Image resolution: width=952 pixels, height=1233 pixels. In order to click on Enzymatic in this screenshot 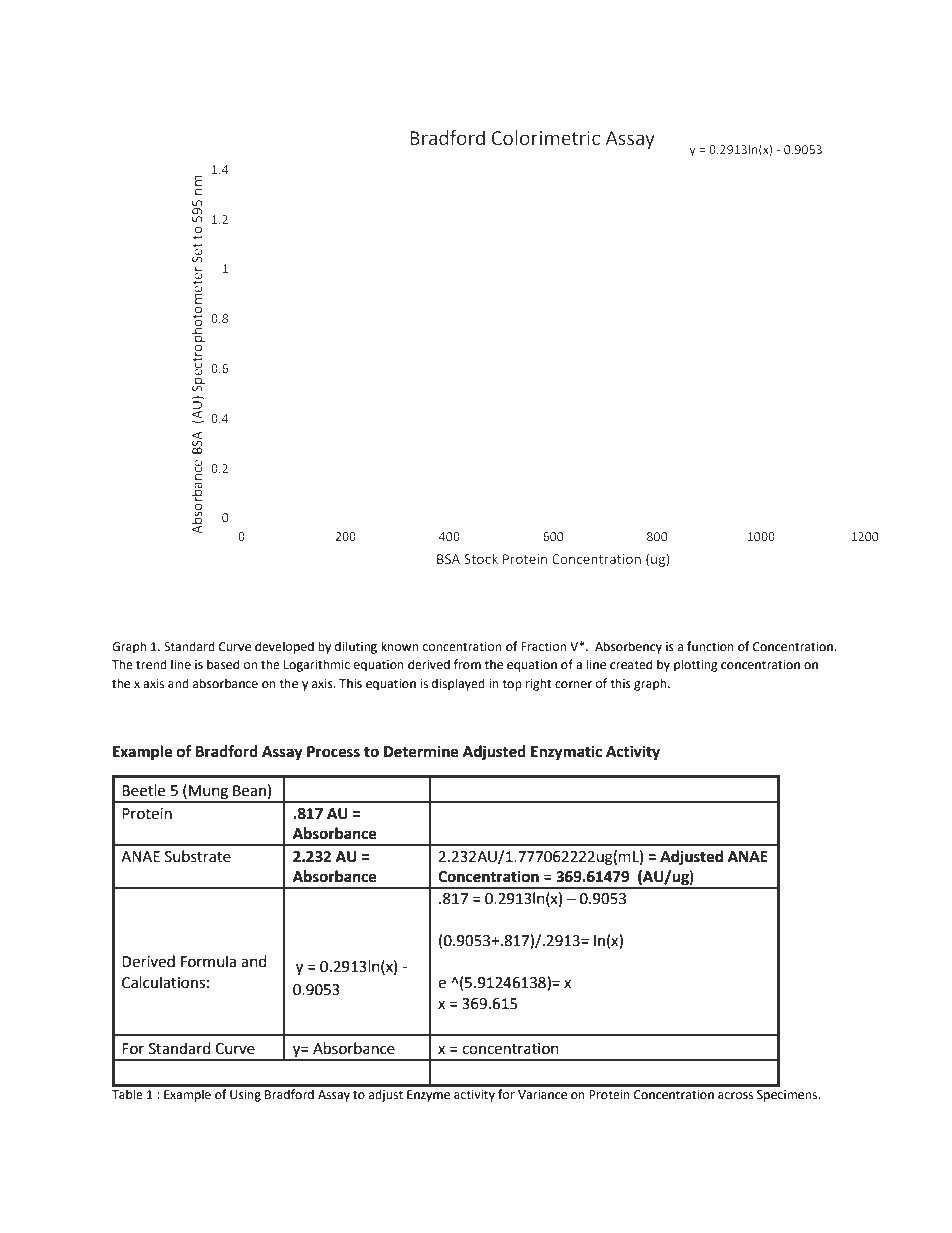, I will do `click(566, 753)`.
